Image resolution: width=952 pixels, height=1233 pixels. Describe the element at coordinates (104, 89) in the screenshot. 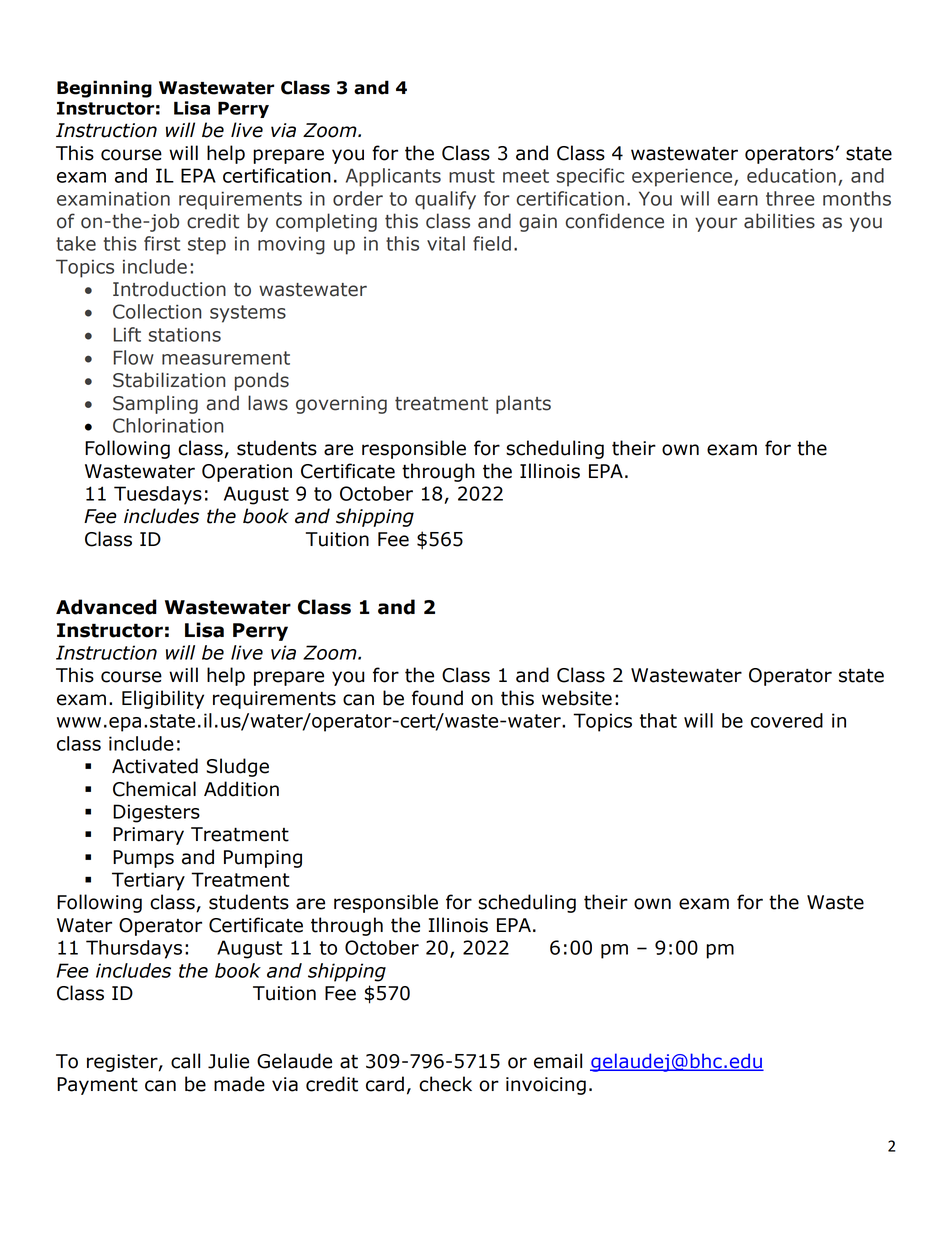

I see `Beginning` at that location.
